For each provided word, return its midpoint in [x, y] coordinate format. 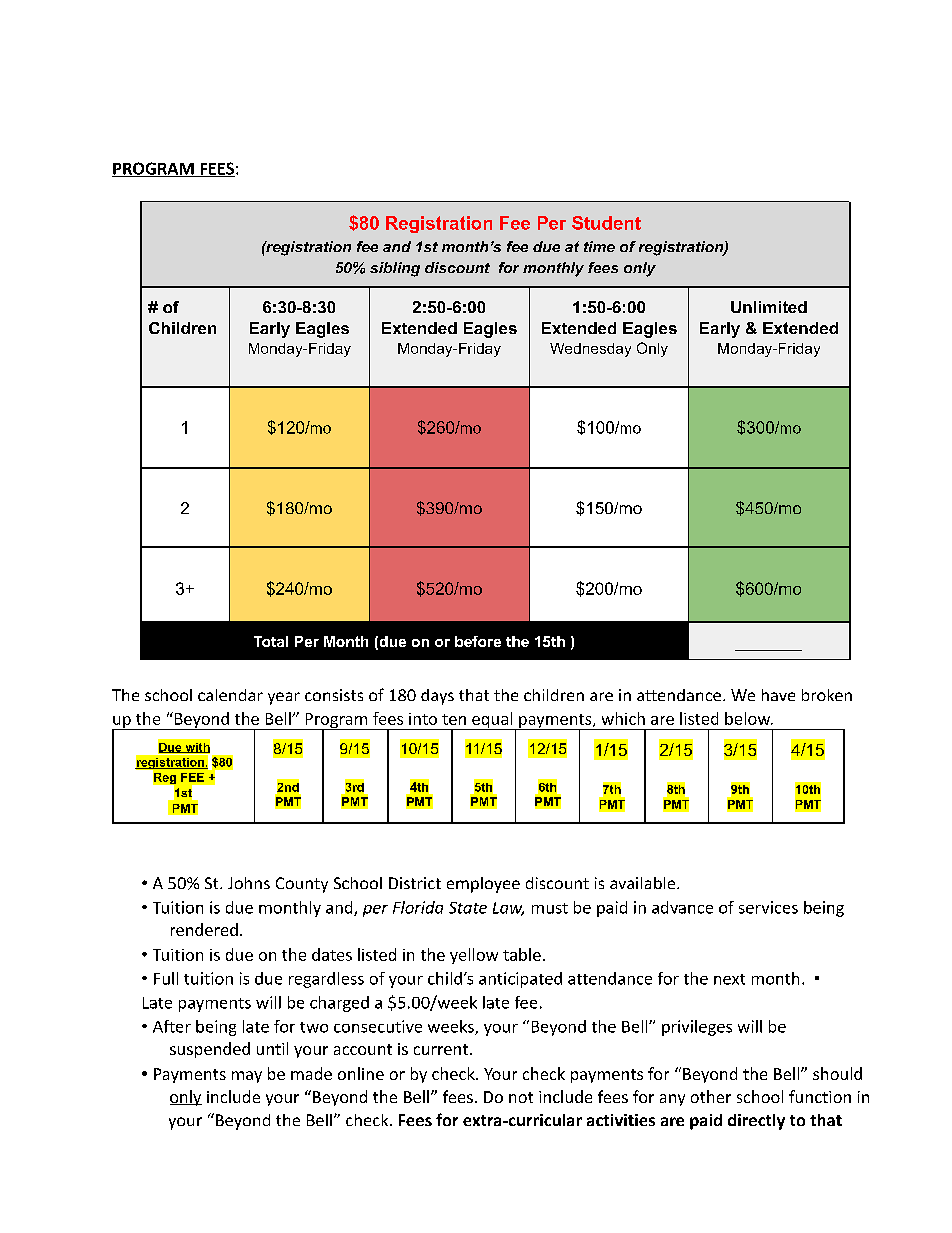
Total [271, 641]
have [778, 695]
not [521, 1097]
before [478, 641]
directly [756, 1122]
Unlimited [769, 307]
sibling [395, 269]
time [599, 246]
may [247, 1077]
